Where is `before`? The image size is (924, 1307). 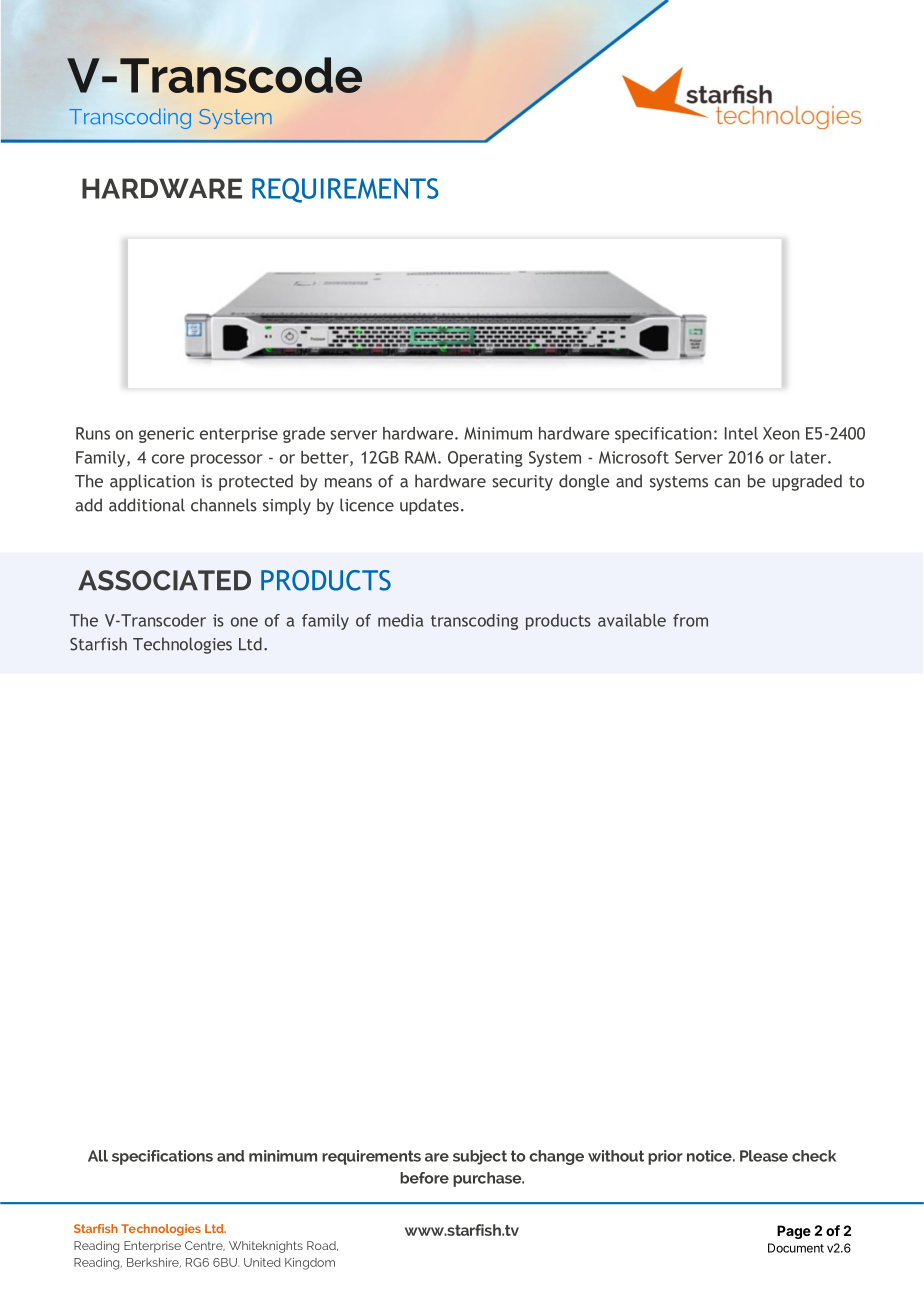
before is located at coordinates (424, 1178).
